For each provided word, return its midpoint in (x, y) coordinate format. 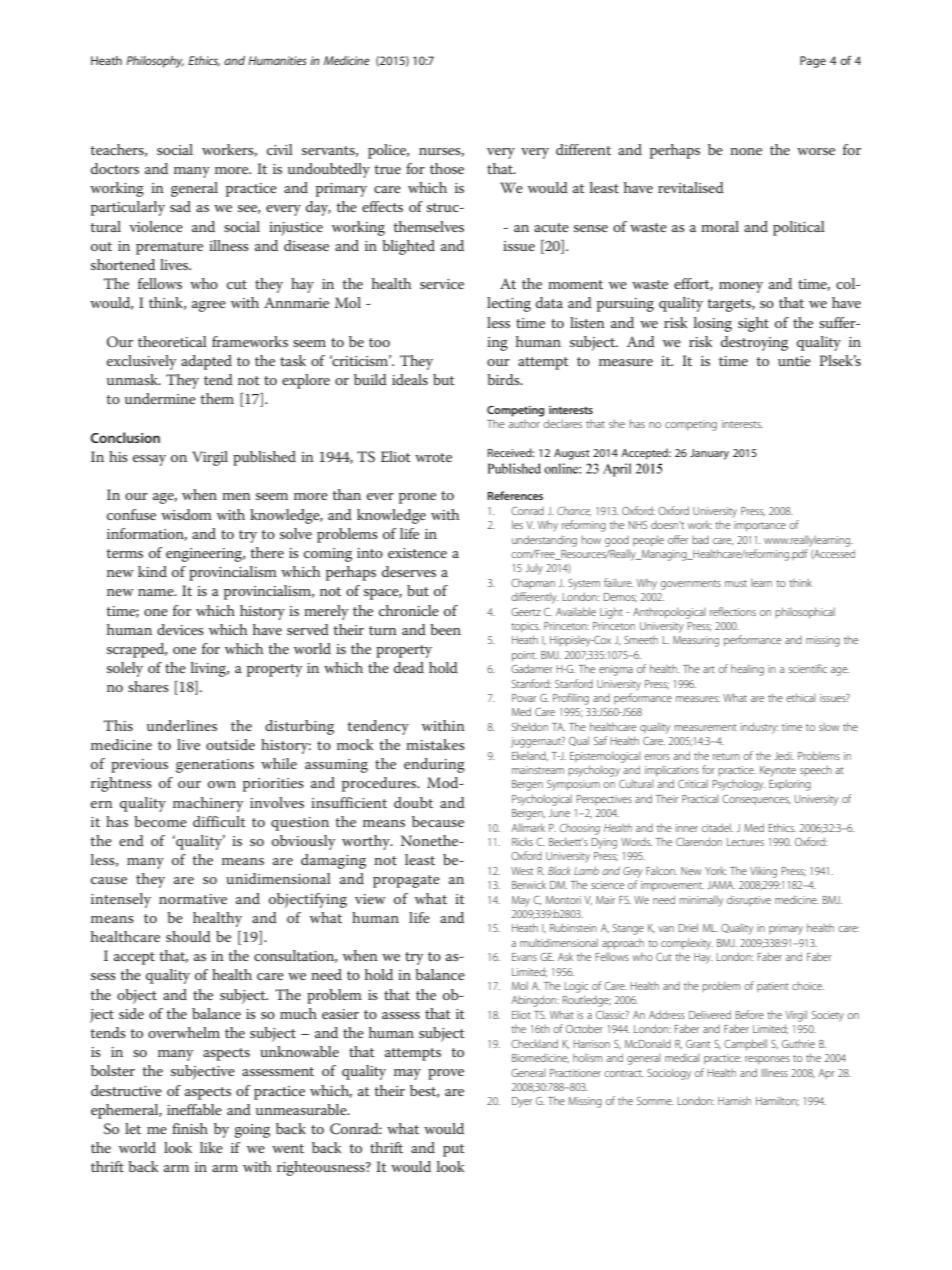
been (445, 629)
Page (813, 62)
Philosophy (155, 62)
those (447, 168)
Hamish (734, 1101)
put (454, 1150)
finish (190, 1128)
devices (180, 629)
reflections (733, 611)
